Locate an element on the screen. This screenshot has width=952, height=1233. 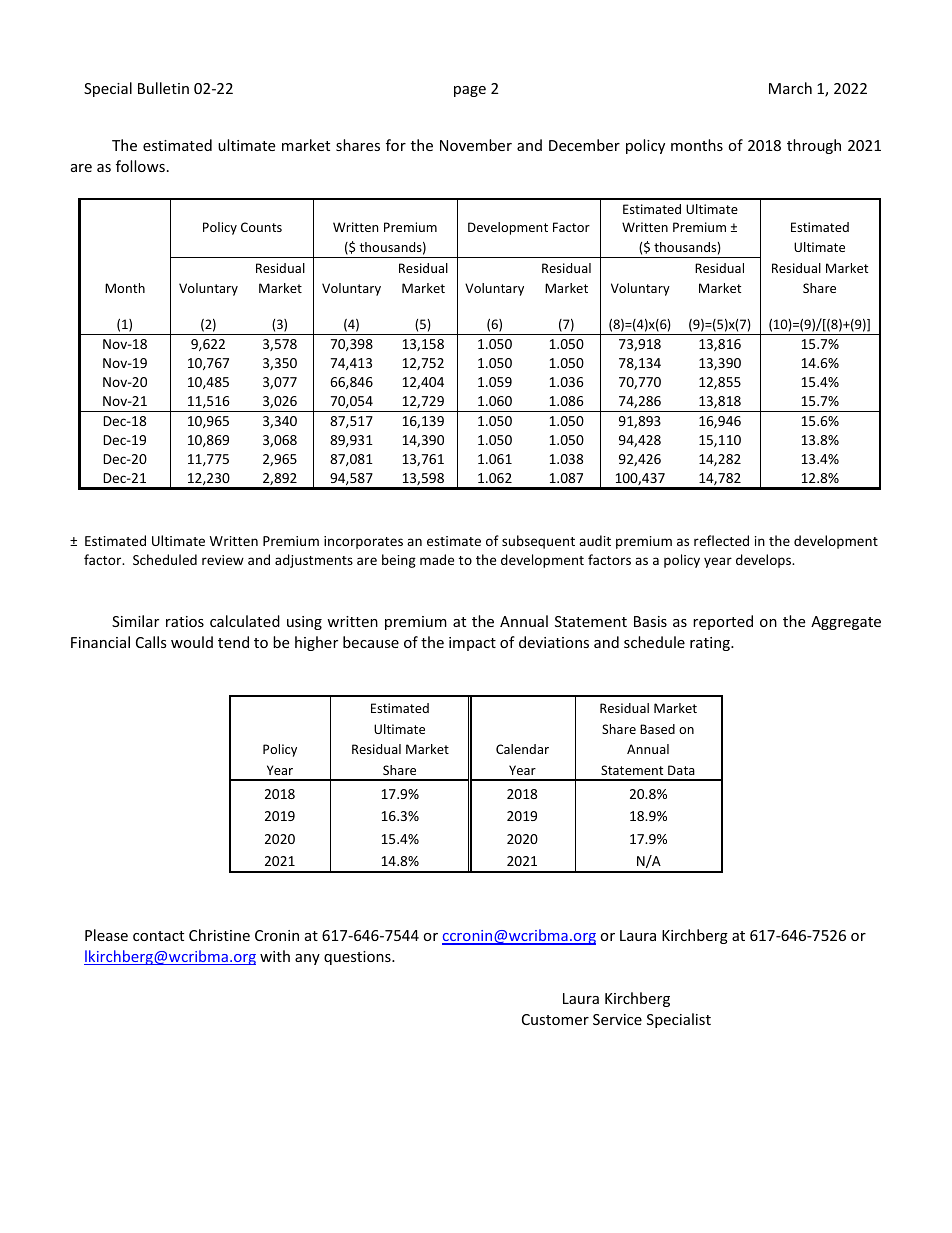
March is located at coordinates (790, 88).
